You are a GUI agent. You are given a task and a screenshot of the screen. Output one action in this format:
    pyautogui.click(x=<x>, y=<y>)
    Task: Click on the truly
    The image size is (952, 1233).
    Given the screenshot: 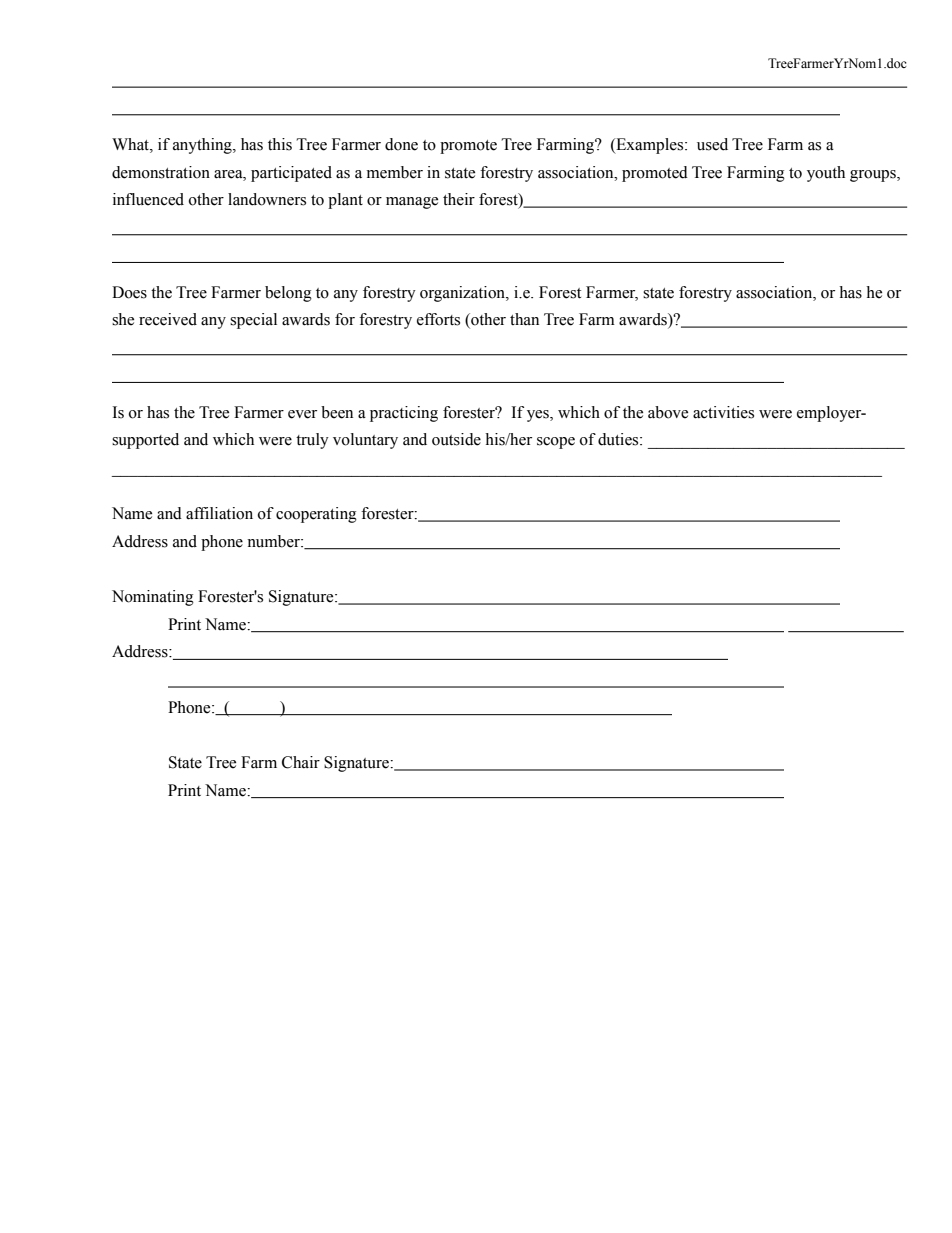 What is the action you would take?
    pyautogui.click(x=312, y=441)
